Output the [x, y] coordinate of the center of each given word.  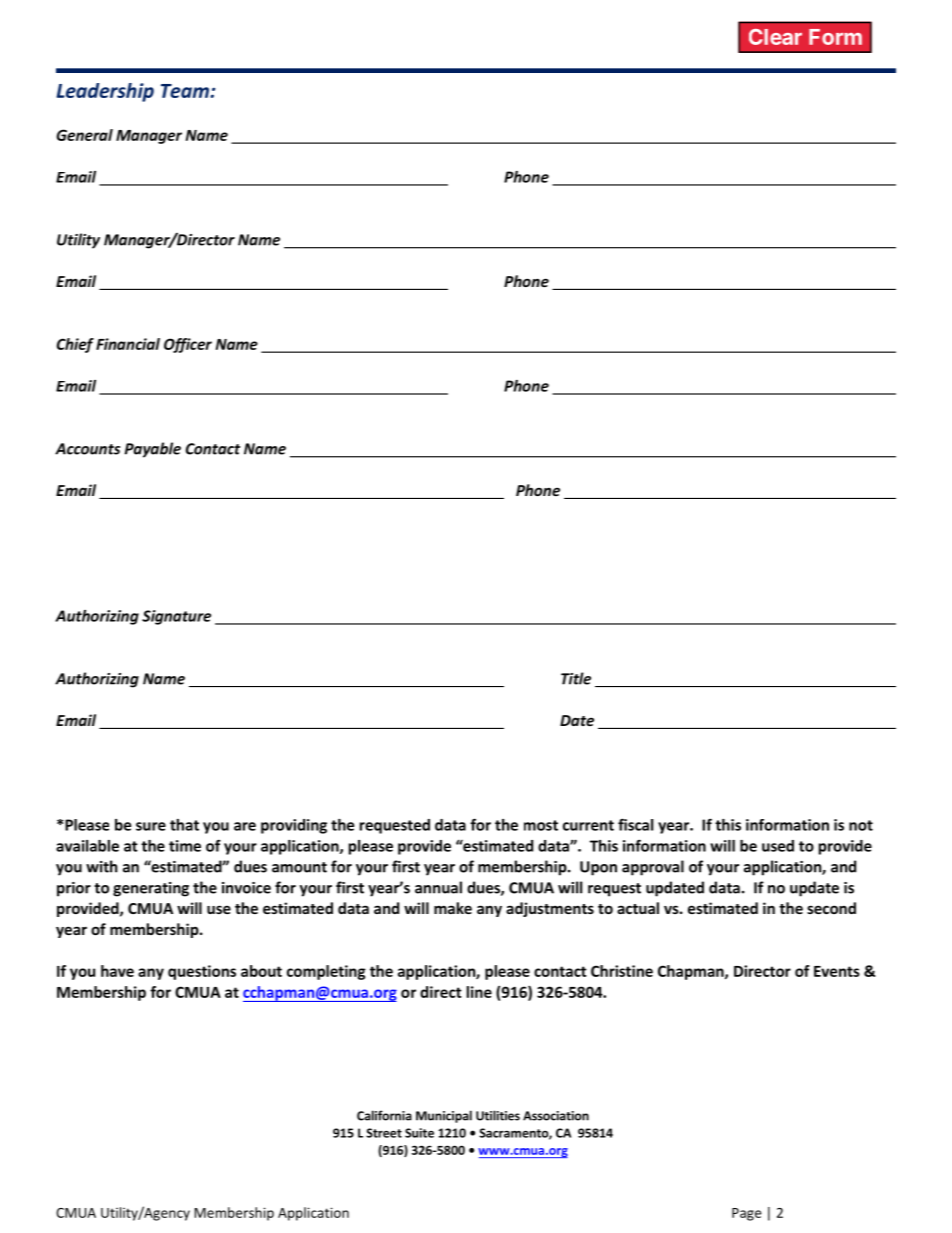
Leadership [105, 92]
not [861, 825]
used [778, 846]
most [541, 825]
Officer [188, 345]
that [184, 825]
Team [186, 91]
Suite [419, 1133]
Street [384, 1133]
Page [746, 1214]
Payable [152, 450]
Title [576, 678]
